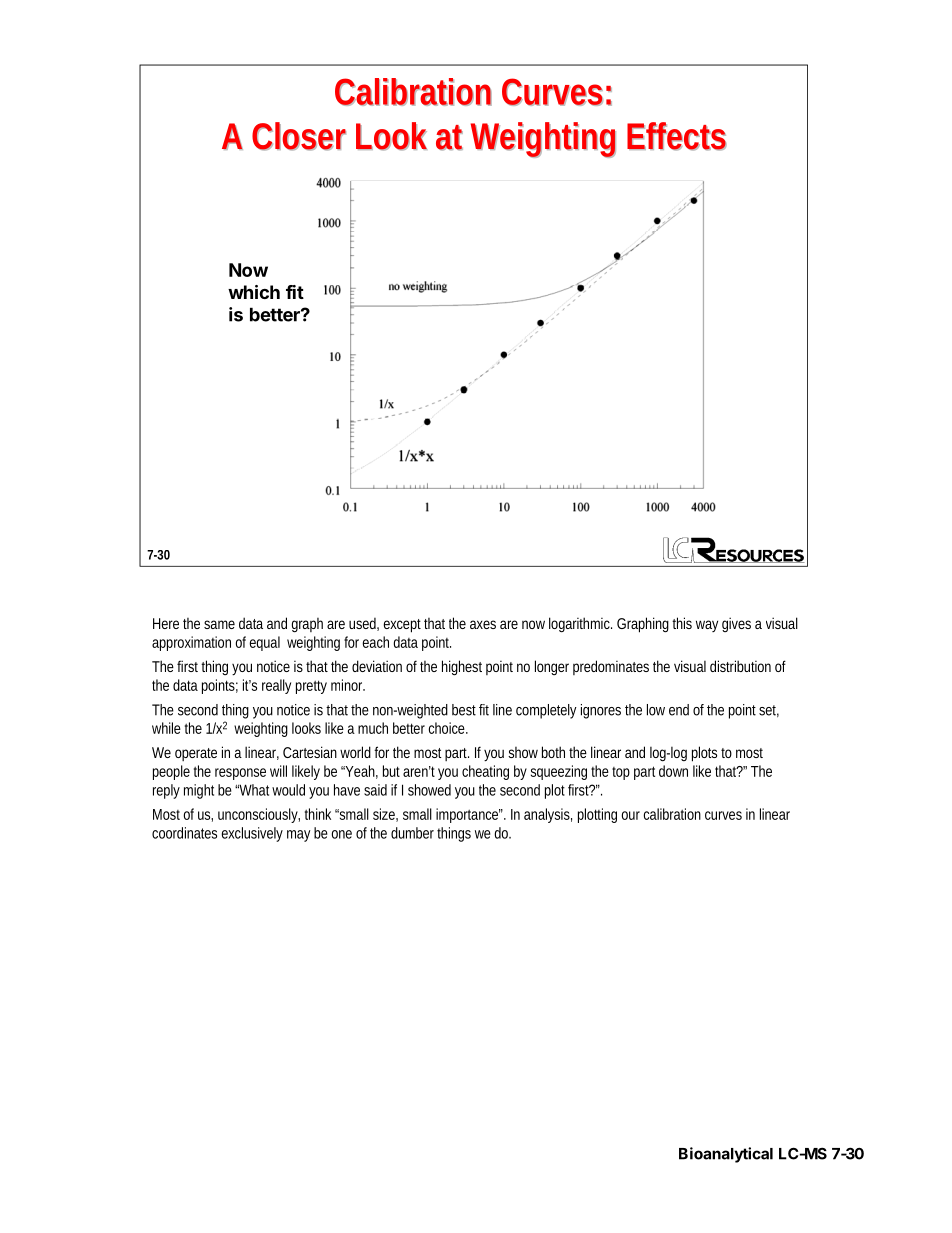 The image size is (952, 1233). Describe the element at coordinates (464, 710) in the screenshot. I see `best` at that location.
